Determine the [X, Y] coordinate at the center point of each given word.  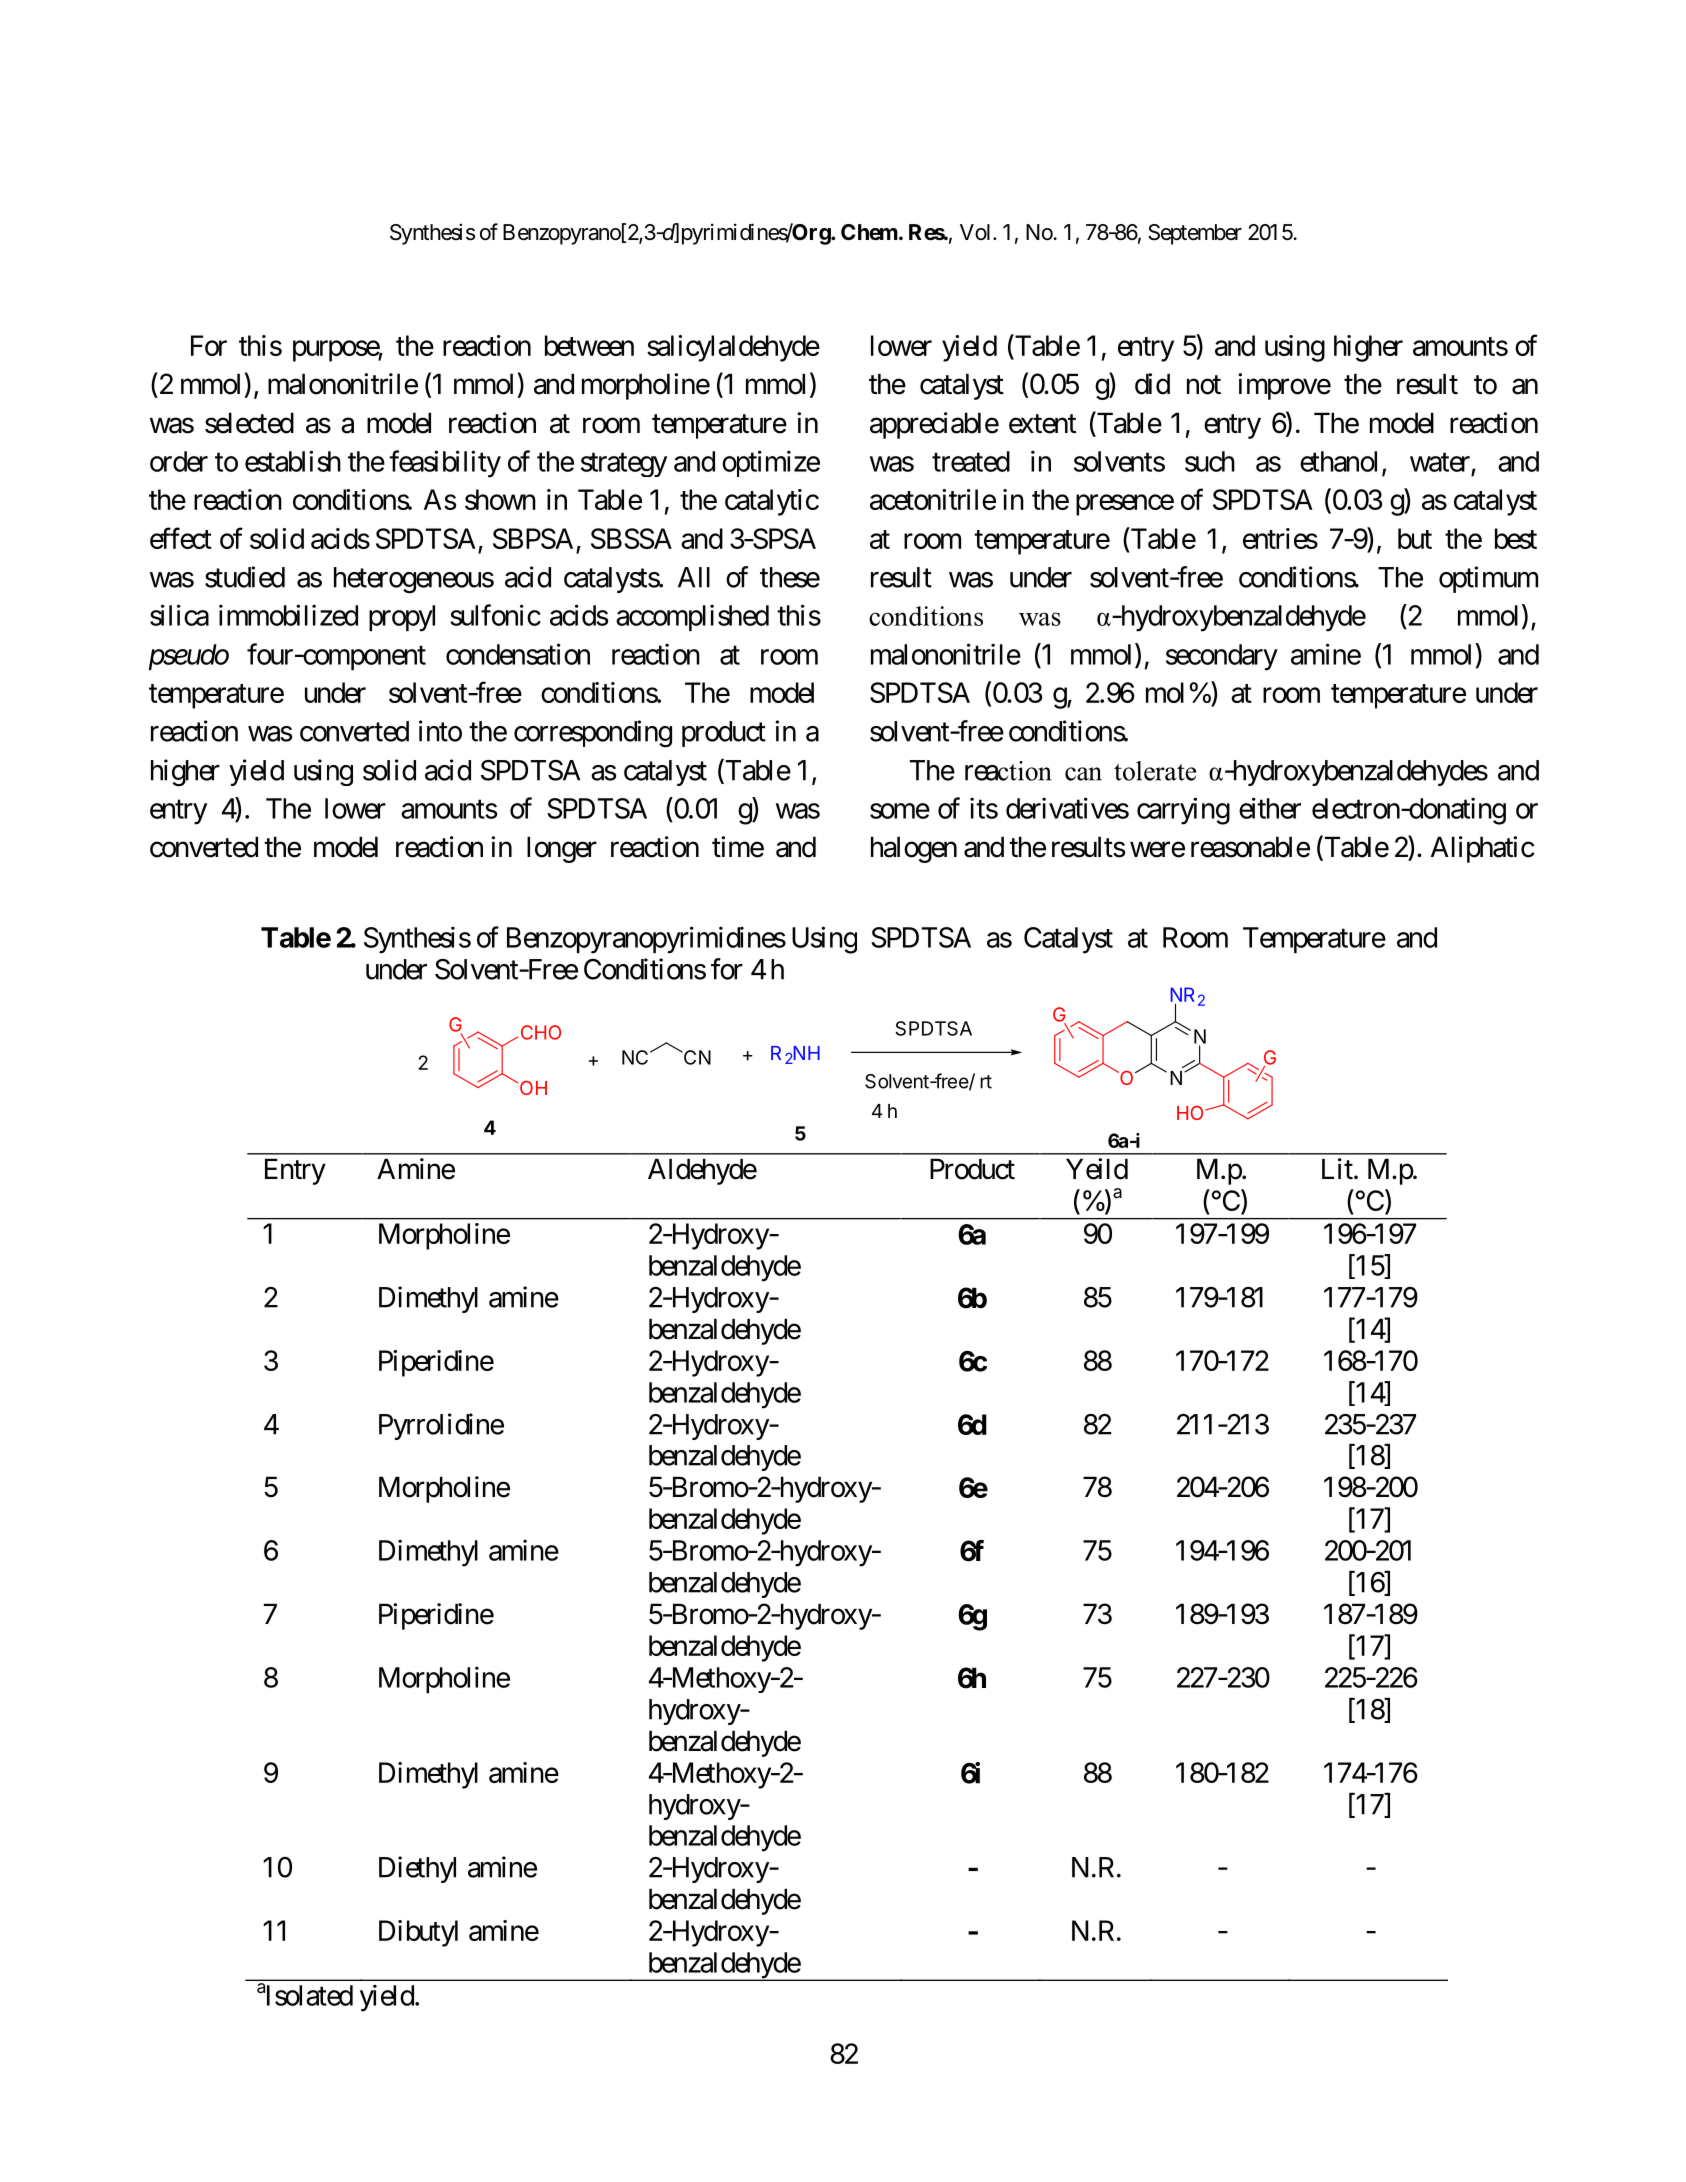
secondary [1222, 657]
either [1270, 808]
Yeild [1097, 1169]
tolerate [1155, 771]
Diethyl [417, 1869]
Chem [869, 232]
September [1195, 234]
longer [562, 849]
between [589, 345]
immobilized [288, 615]
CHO [541, 1032]
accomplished [692, 617]
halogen [914, 849]
